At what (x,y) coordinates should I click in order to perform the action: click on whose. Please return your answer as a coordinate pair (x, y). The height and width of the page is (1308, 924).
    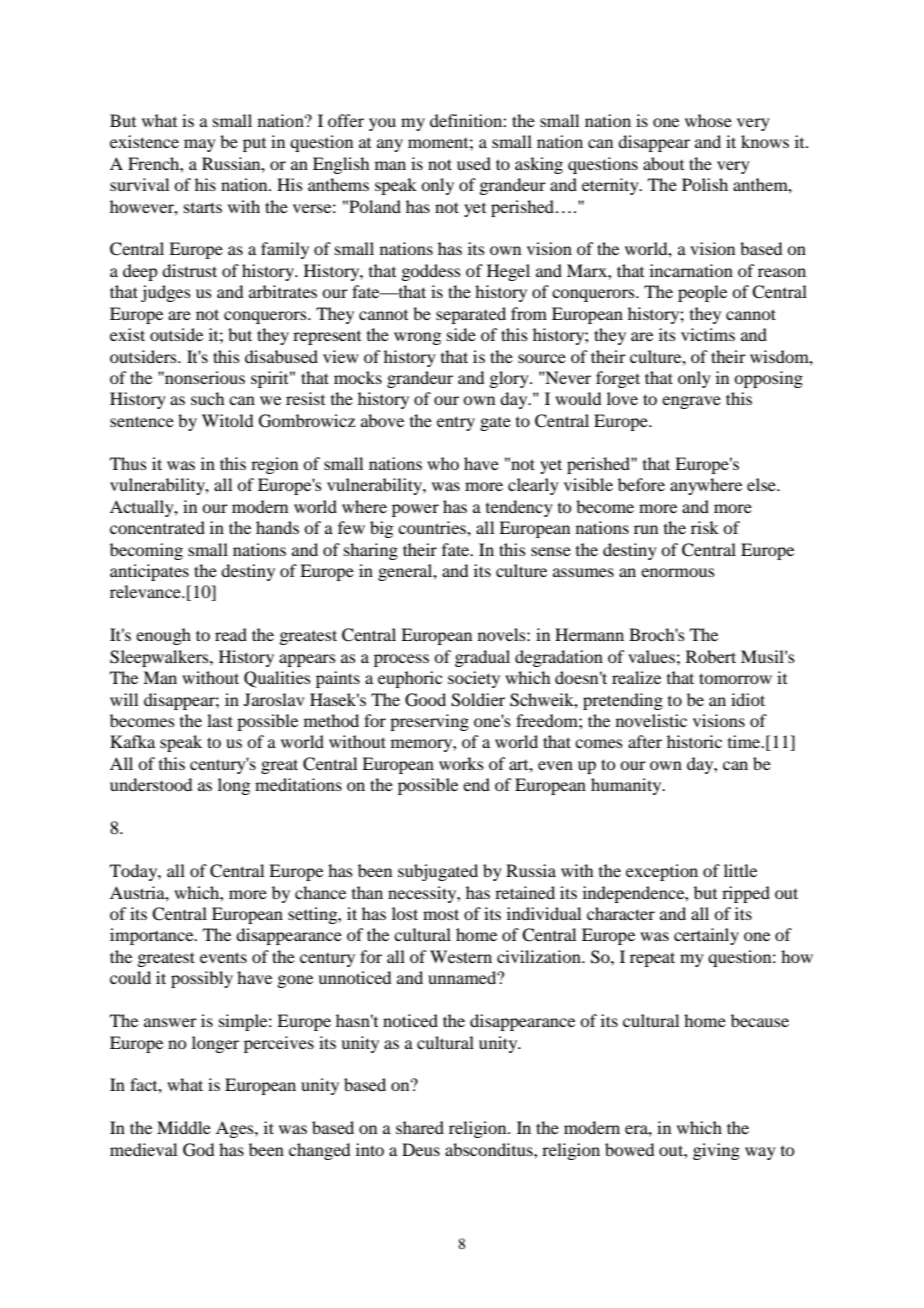
    Looking at the image, I should click on (708, 120).
